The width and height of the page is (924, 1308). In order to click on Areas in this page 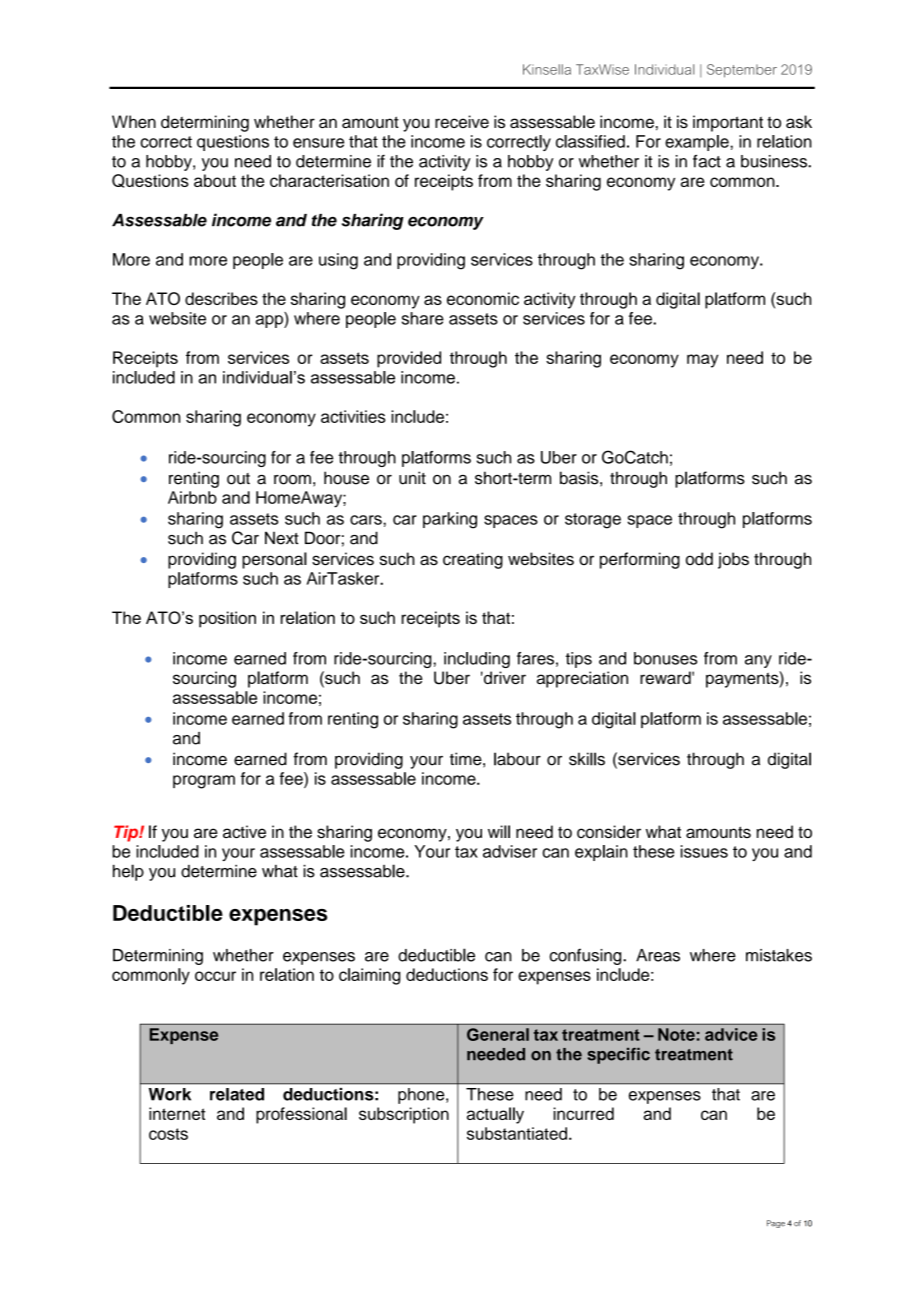, I will do `click(658, 955)`.
